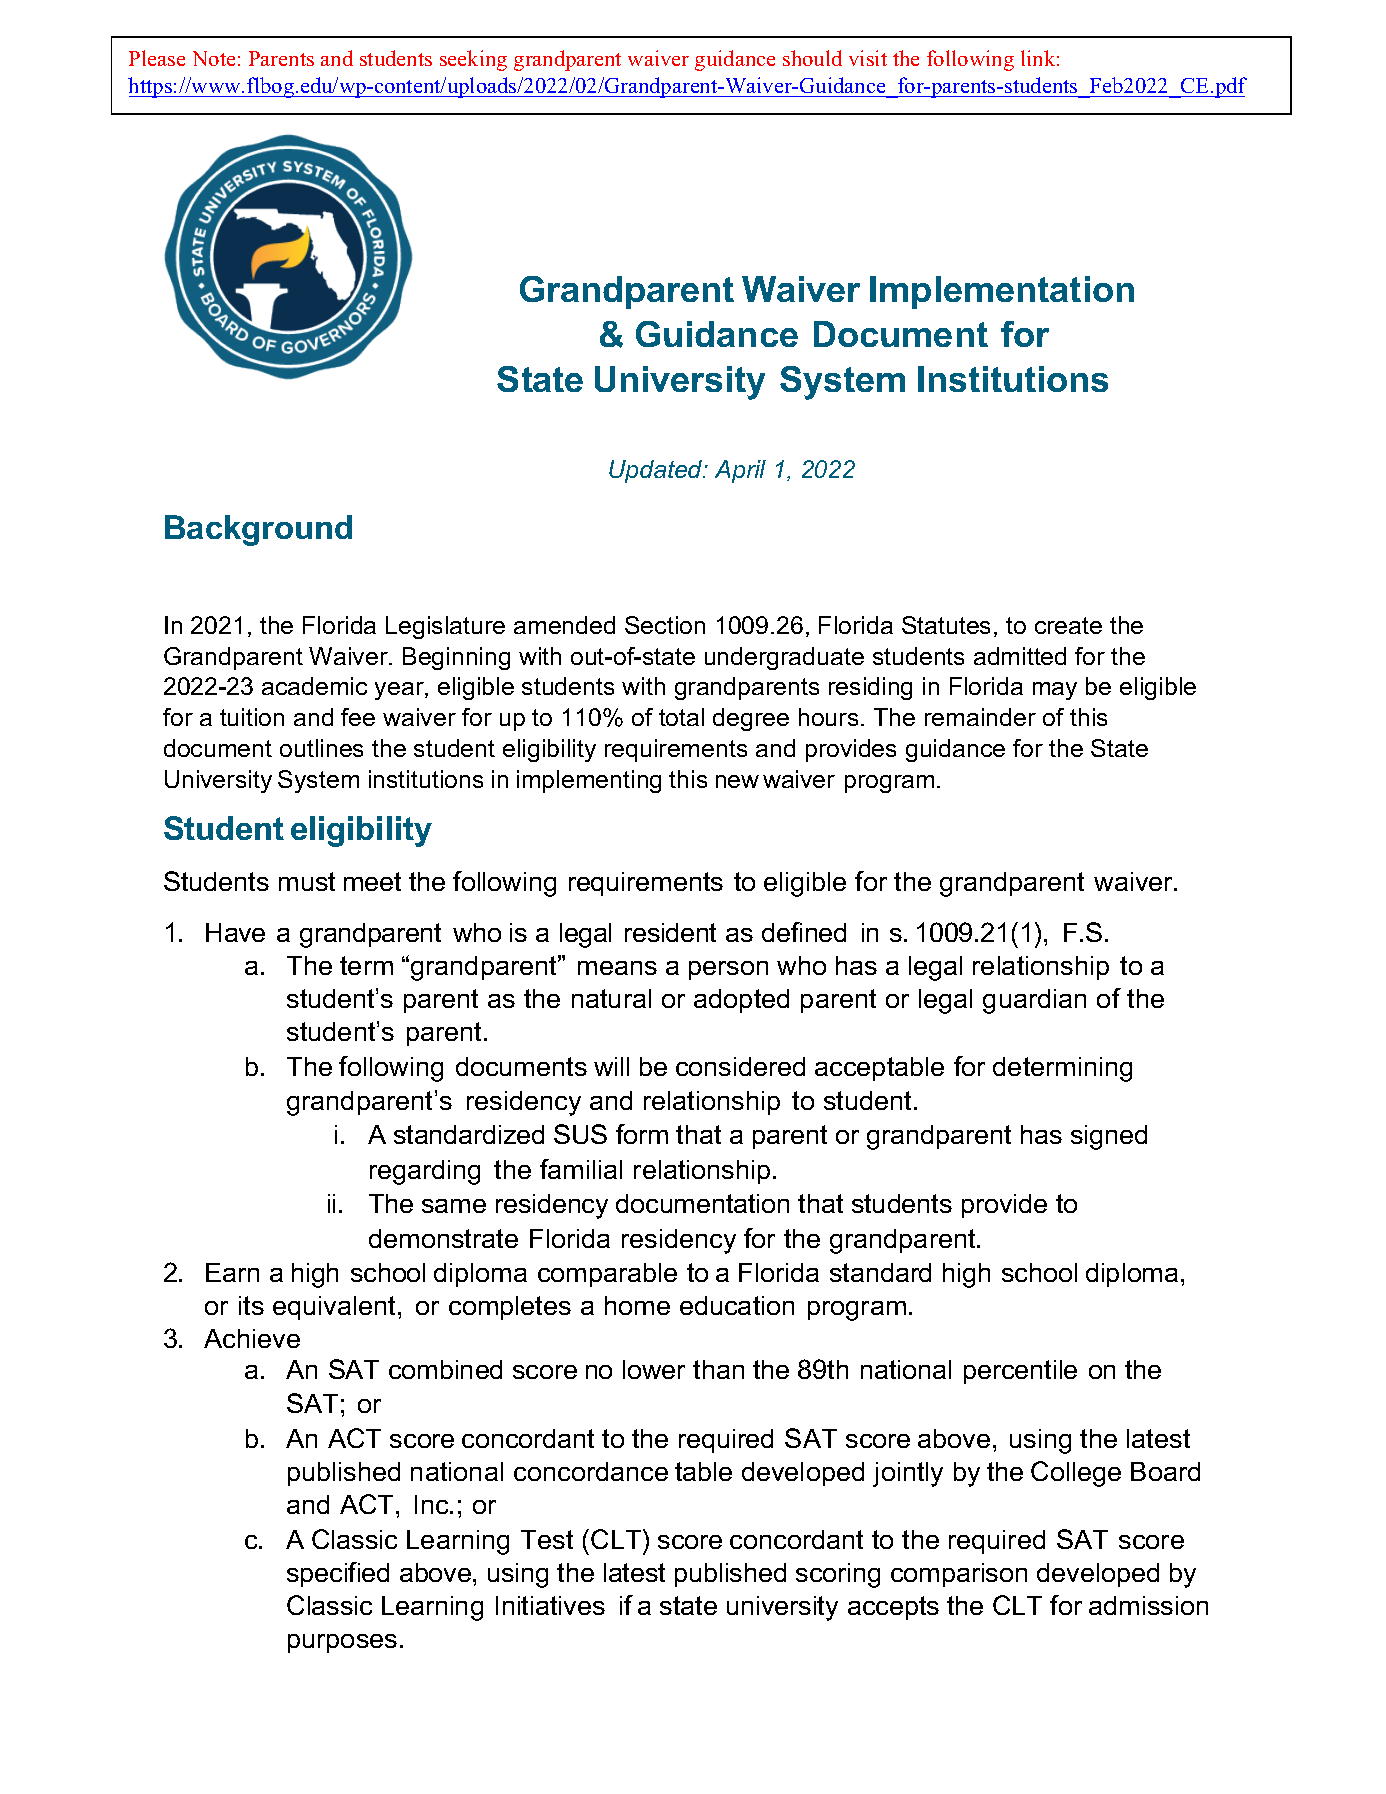 Image resolution: width=1386 pixels, height=1794 pixels. I want to click on comparison, so click(959, 1575).
